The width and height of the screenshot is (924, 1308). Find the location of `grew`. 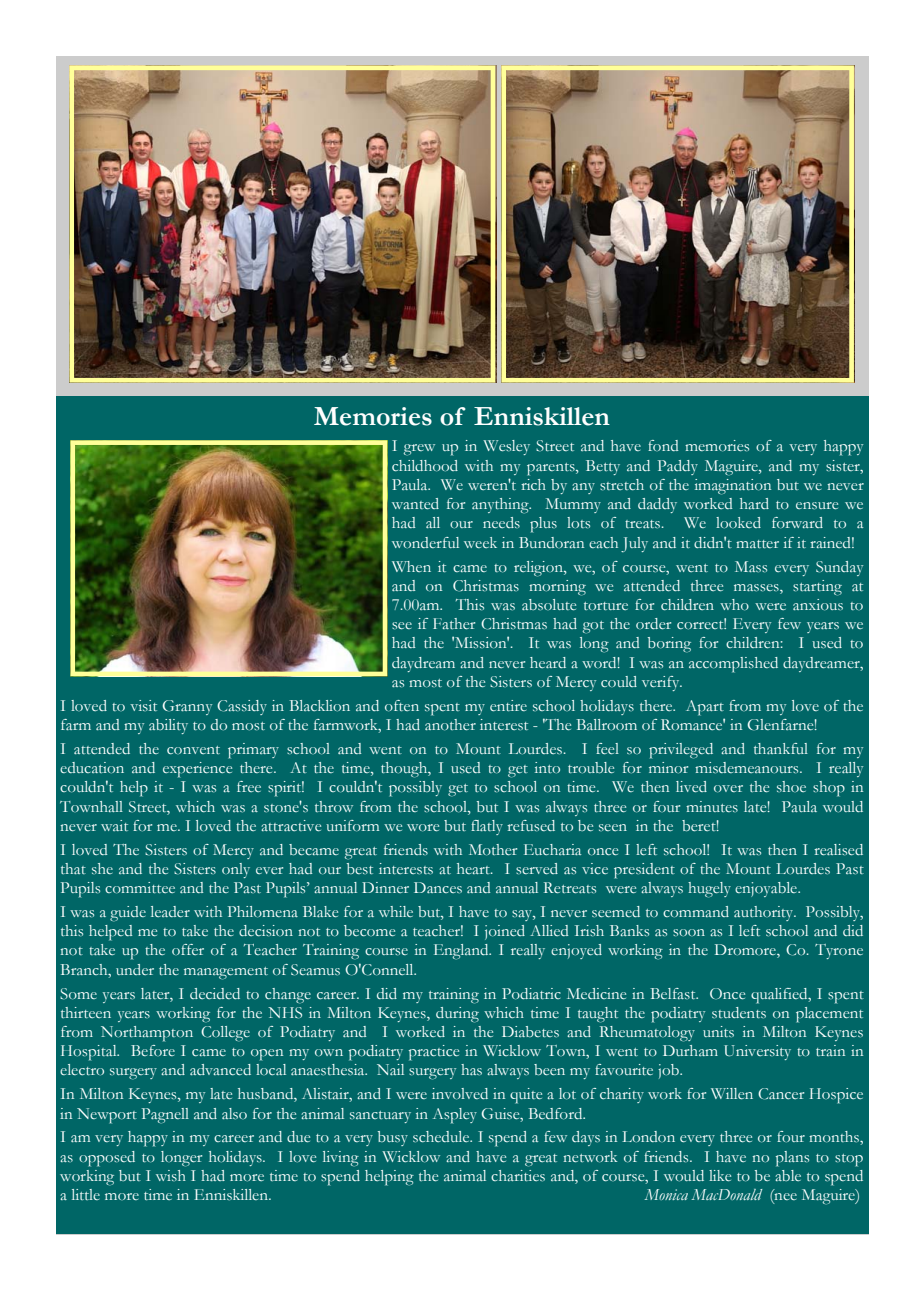

grew is located at coordinates (419, 450).
